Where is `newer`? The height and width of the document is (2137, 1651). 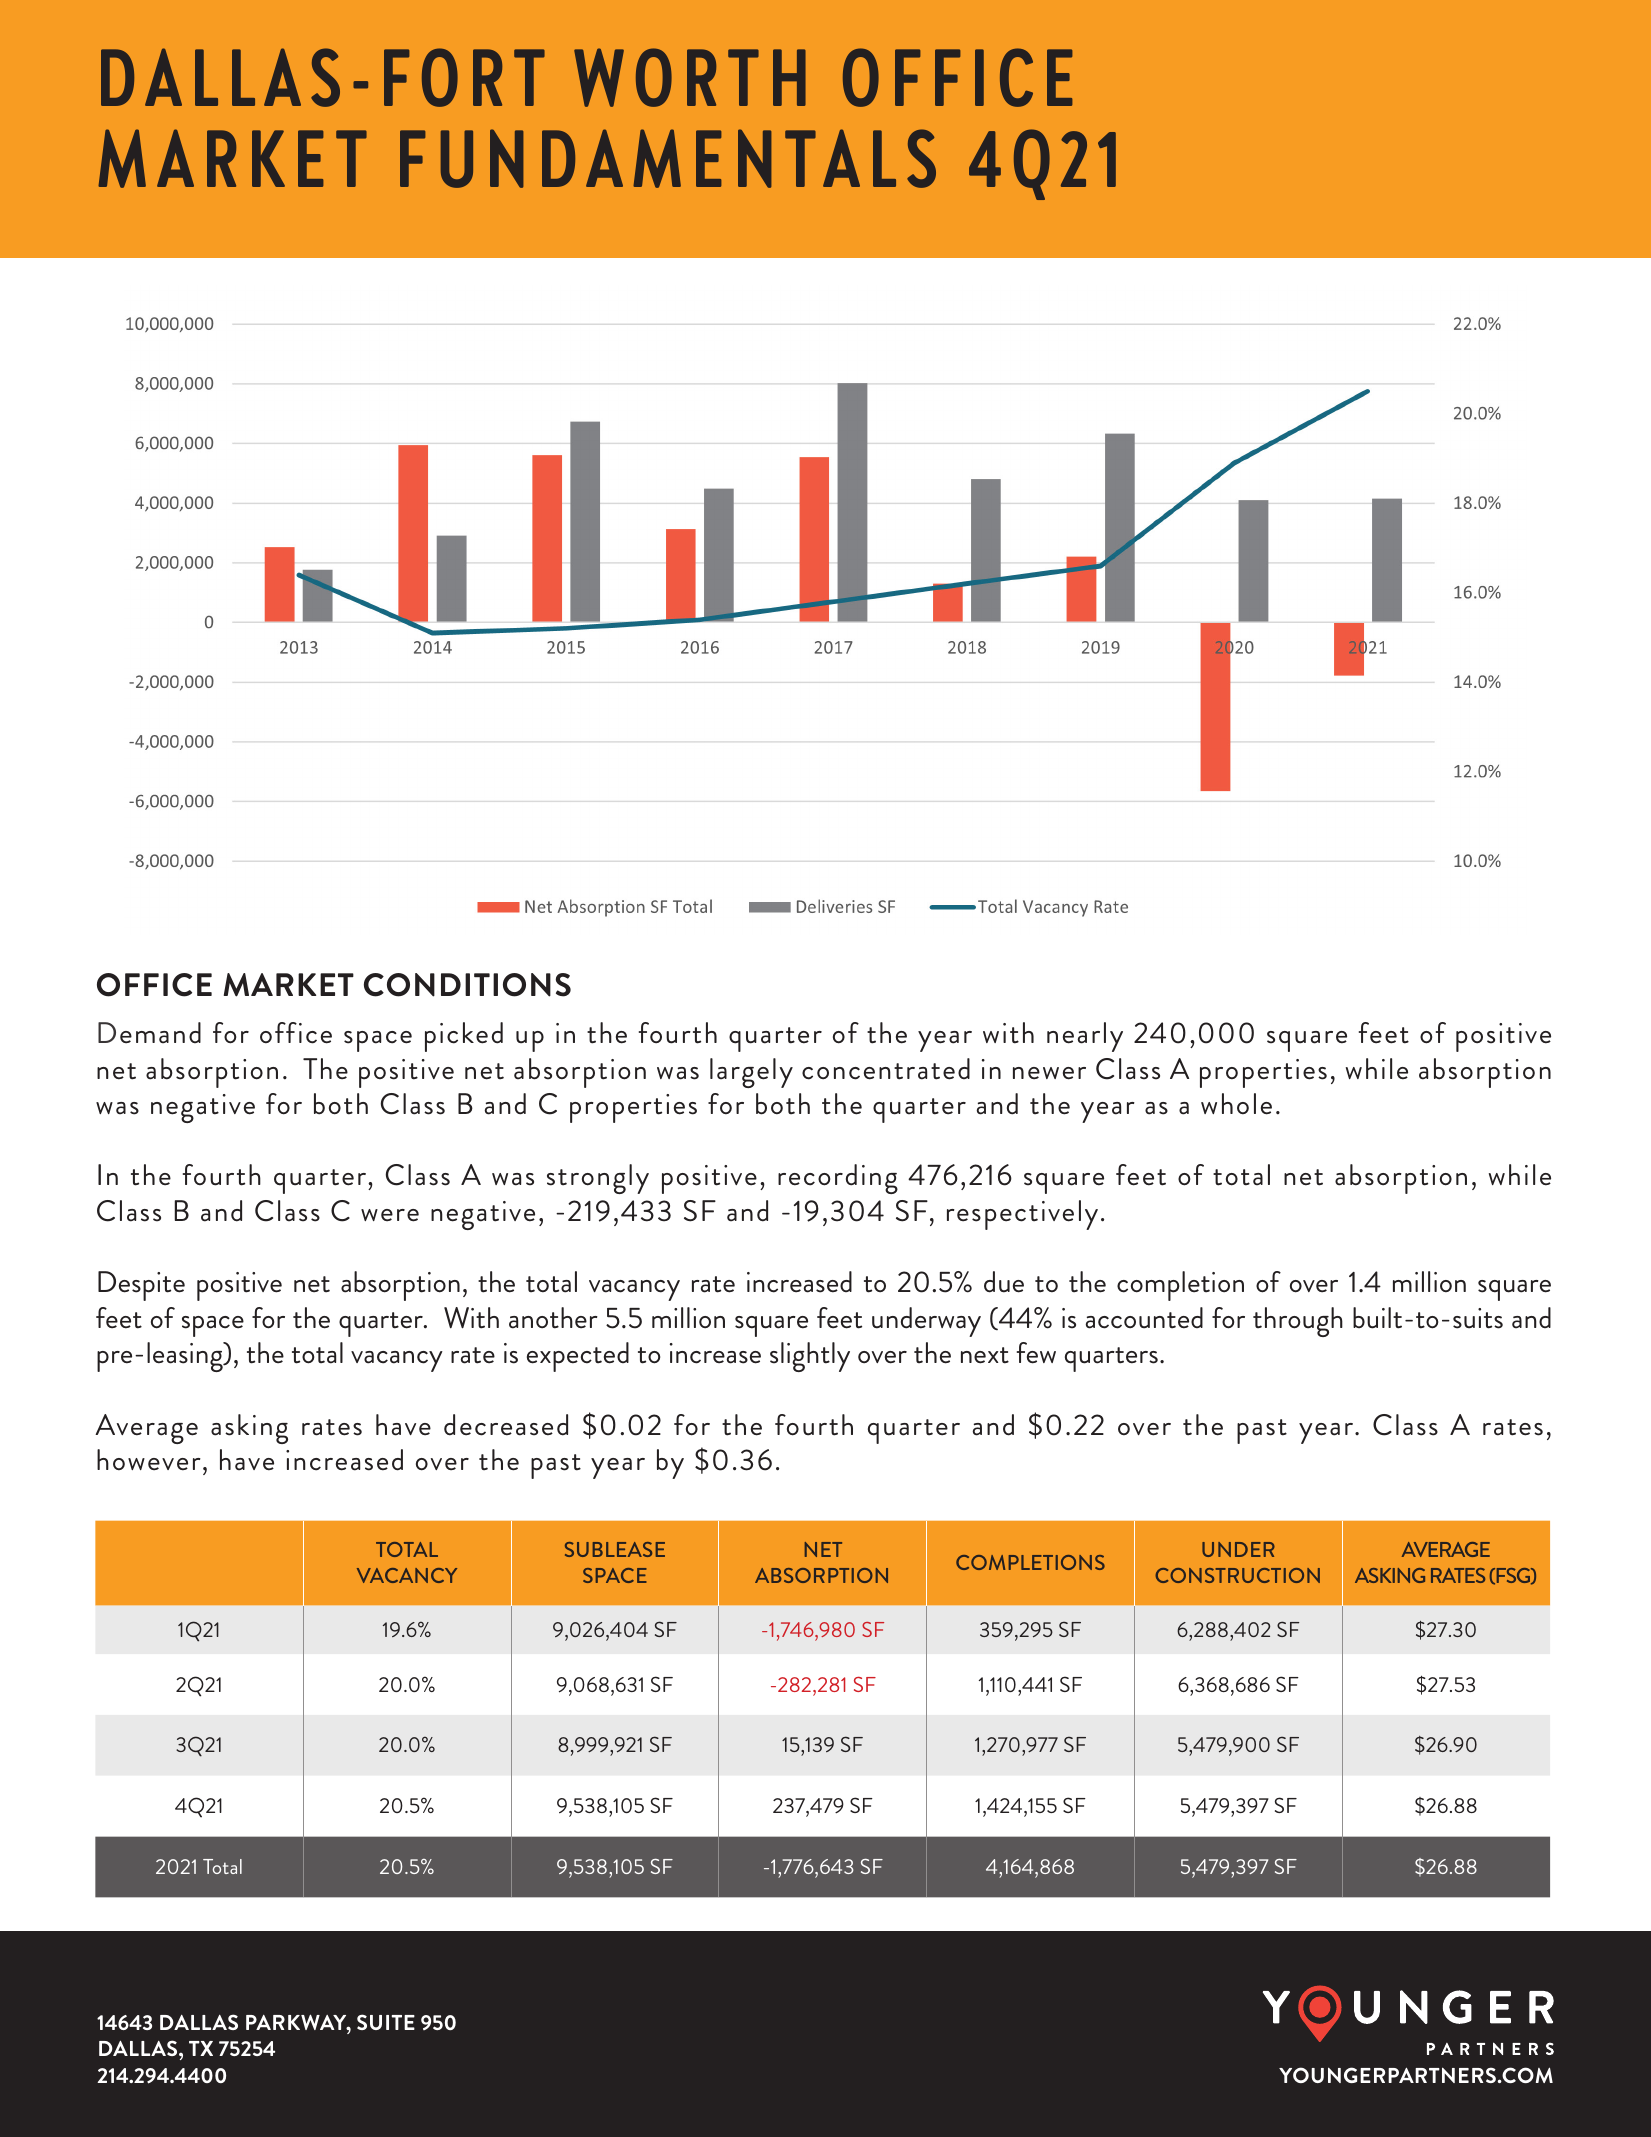
newer is located at coordinates (1049, 1073).
